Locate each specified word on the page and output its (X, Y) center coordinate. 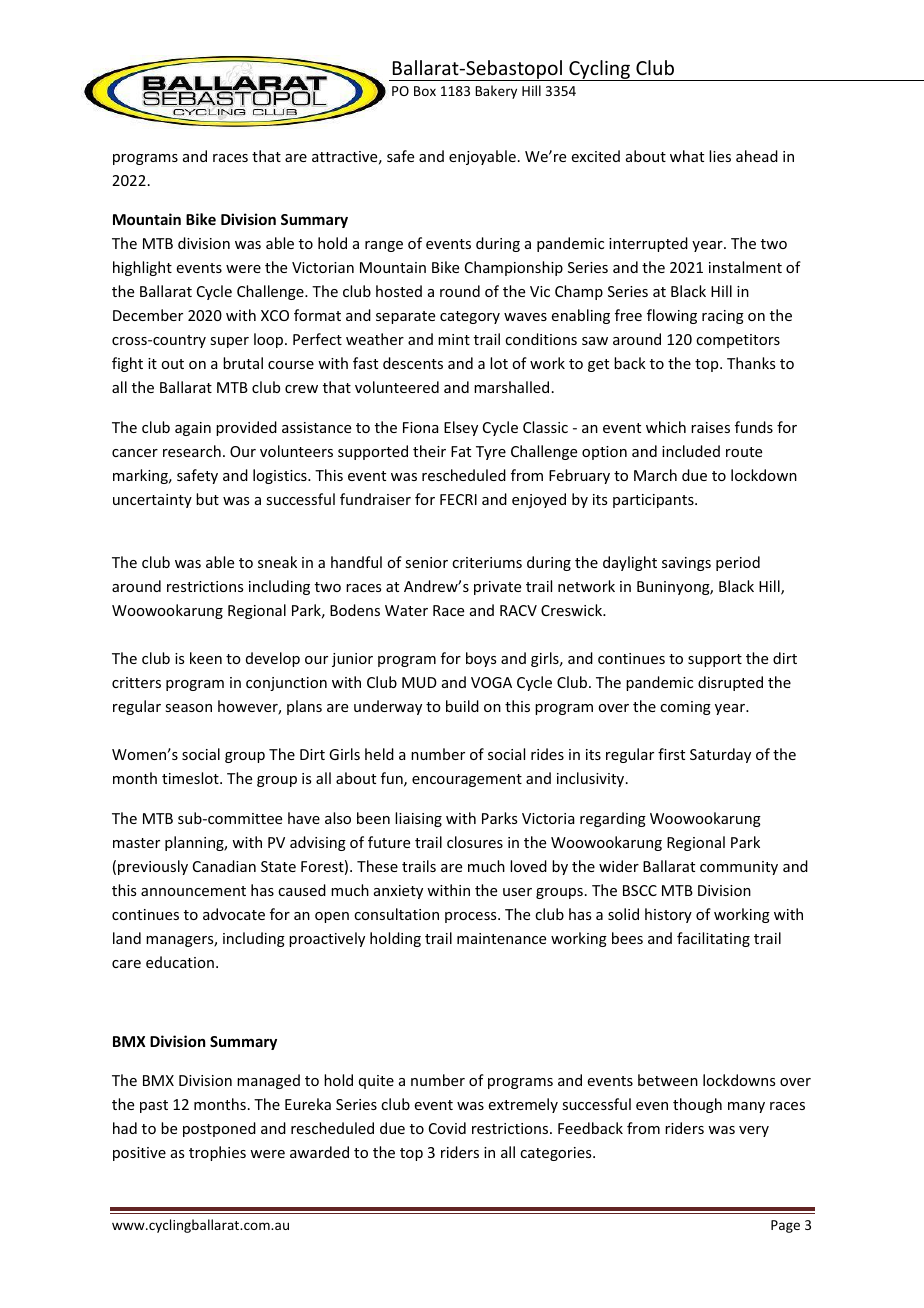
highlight (142, 268)
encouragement (467, 780)
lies (720, 156)
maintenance (501, 938)
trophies (217, 1153)
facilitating (713, 939)
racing (723, 317)
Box (425, 91)
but (207, 499)
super (229, 342)
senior (426, 562)
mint (454, 339)
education (180, 962)
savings (686, 564)
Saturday (720, 755)
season (188, 708)
